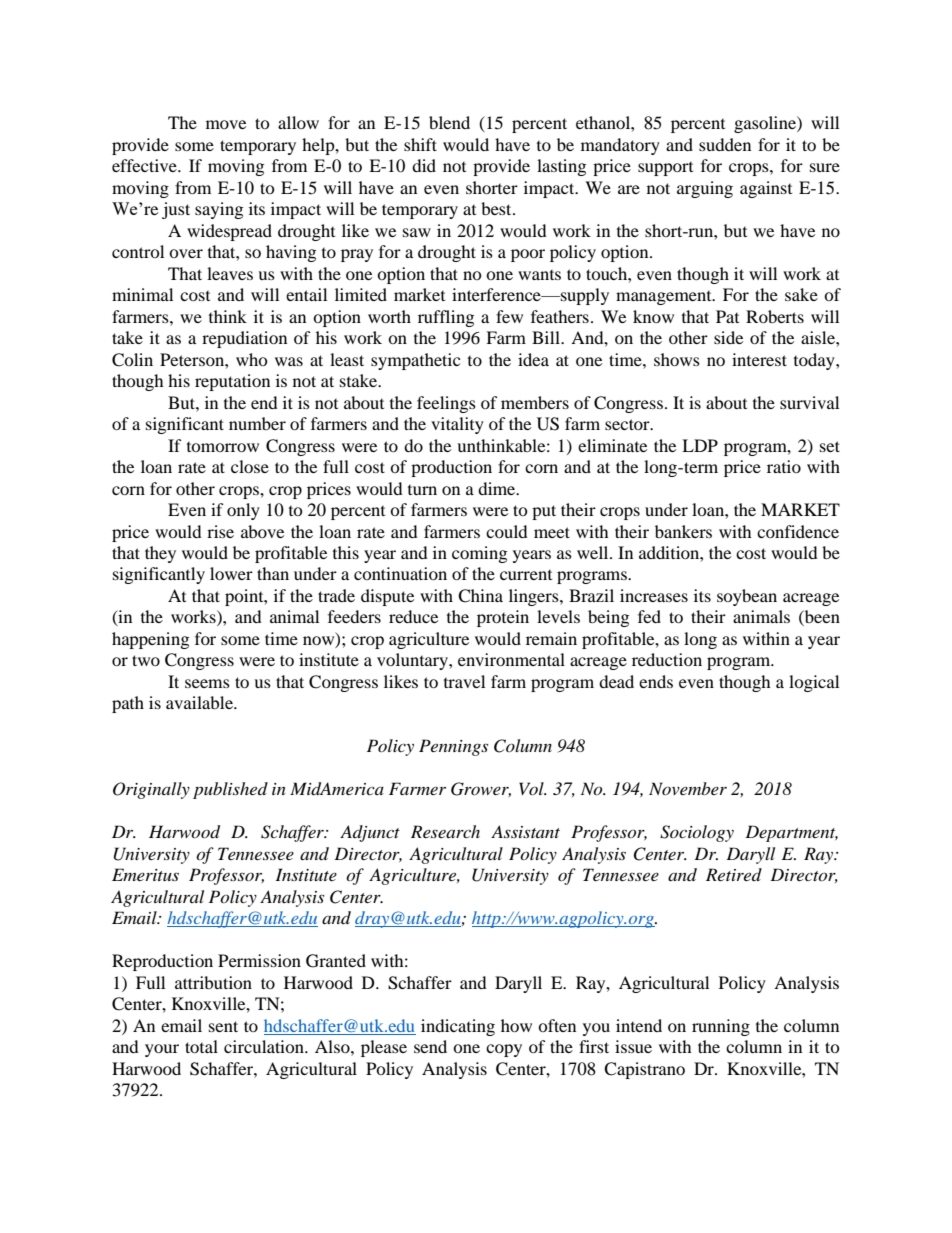  Describe the element at coordinates (449, 122) in the screenshot. I see `blend` at that location.
